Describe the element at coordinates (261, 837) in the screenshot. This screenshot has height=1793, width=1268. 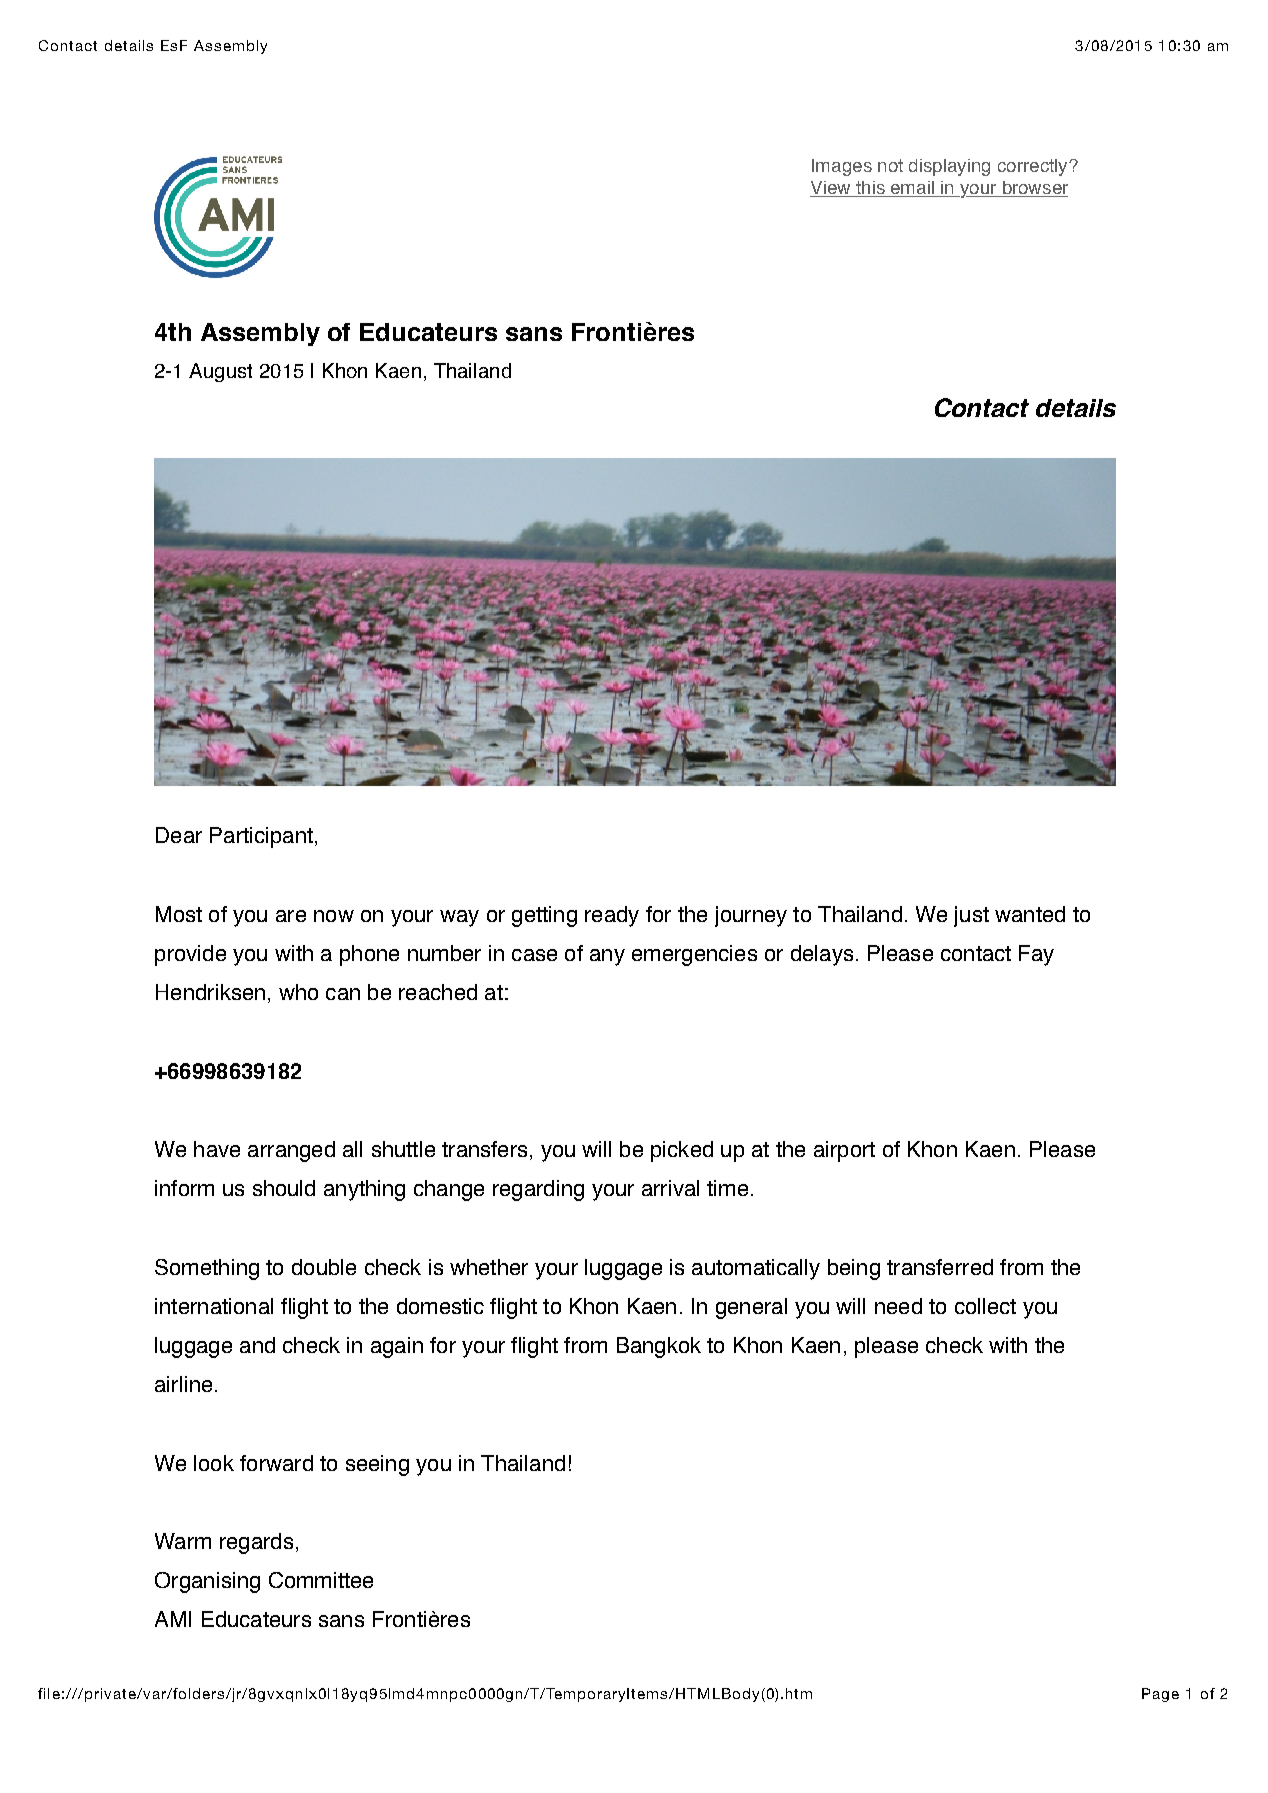
I see `Participant` at that location.
